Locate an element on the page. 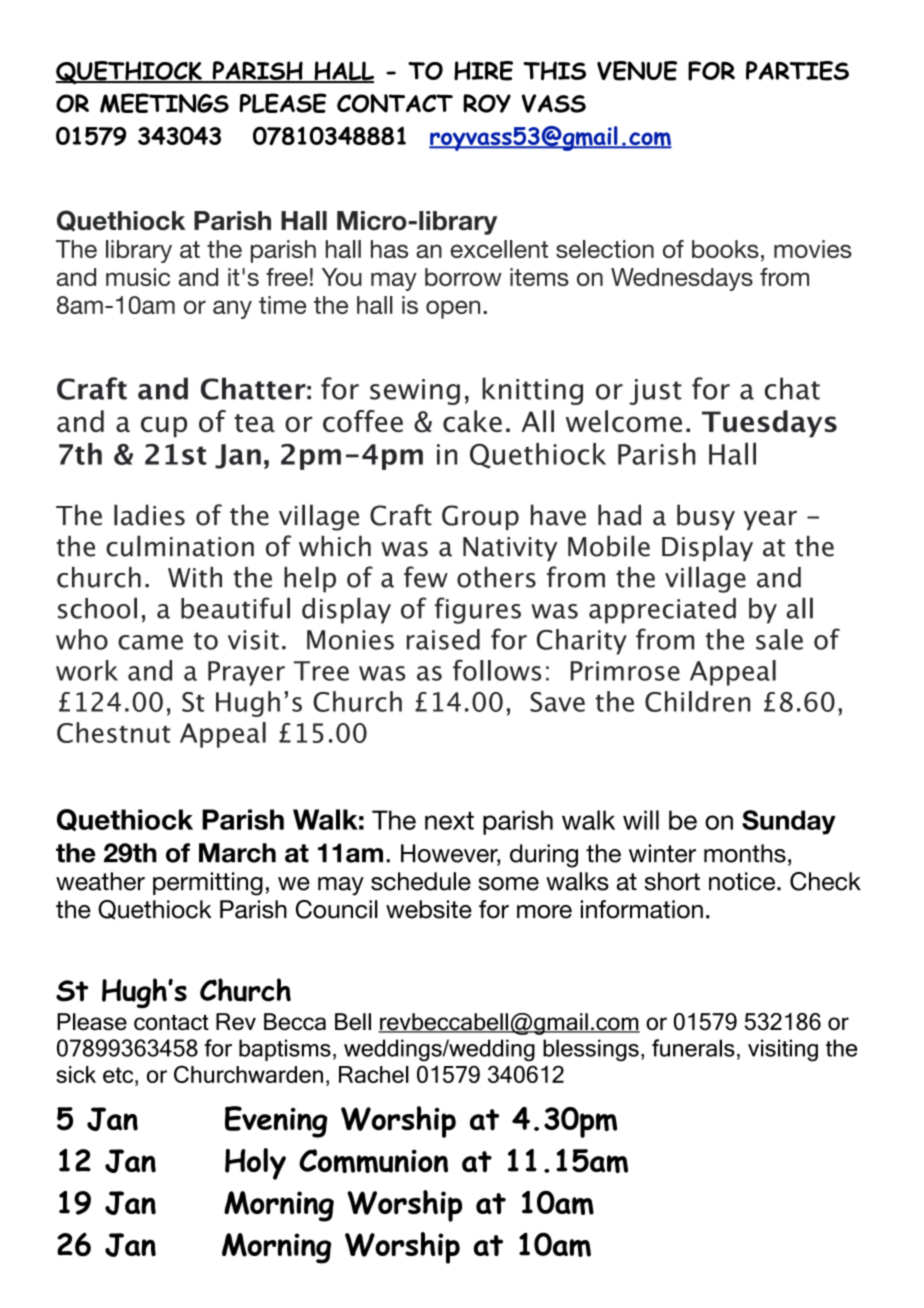  etc is located at coordinates (119, 1075).
